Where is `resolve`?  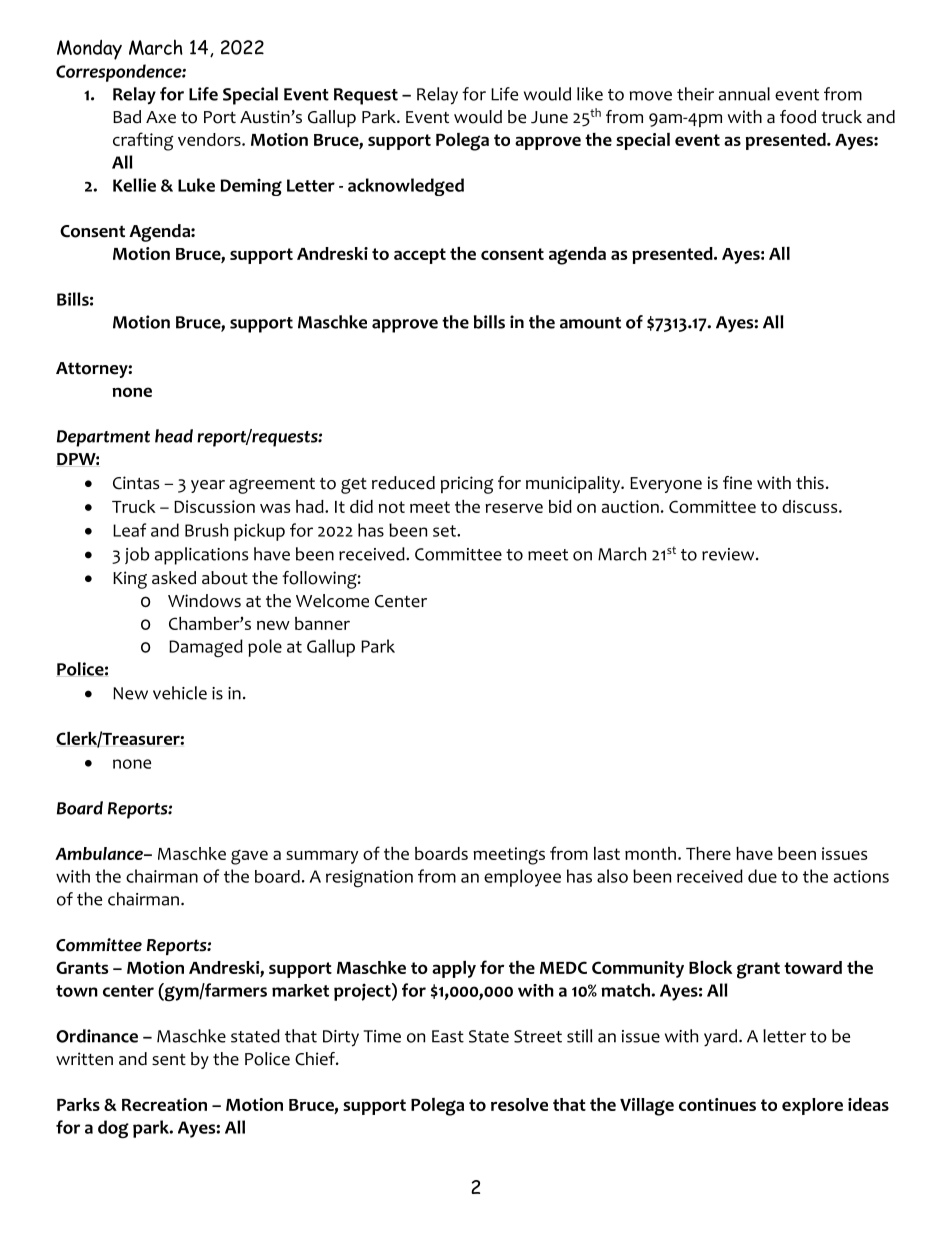 resolve is located at coordinates (519, 1104).
